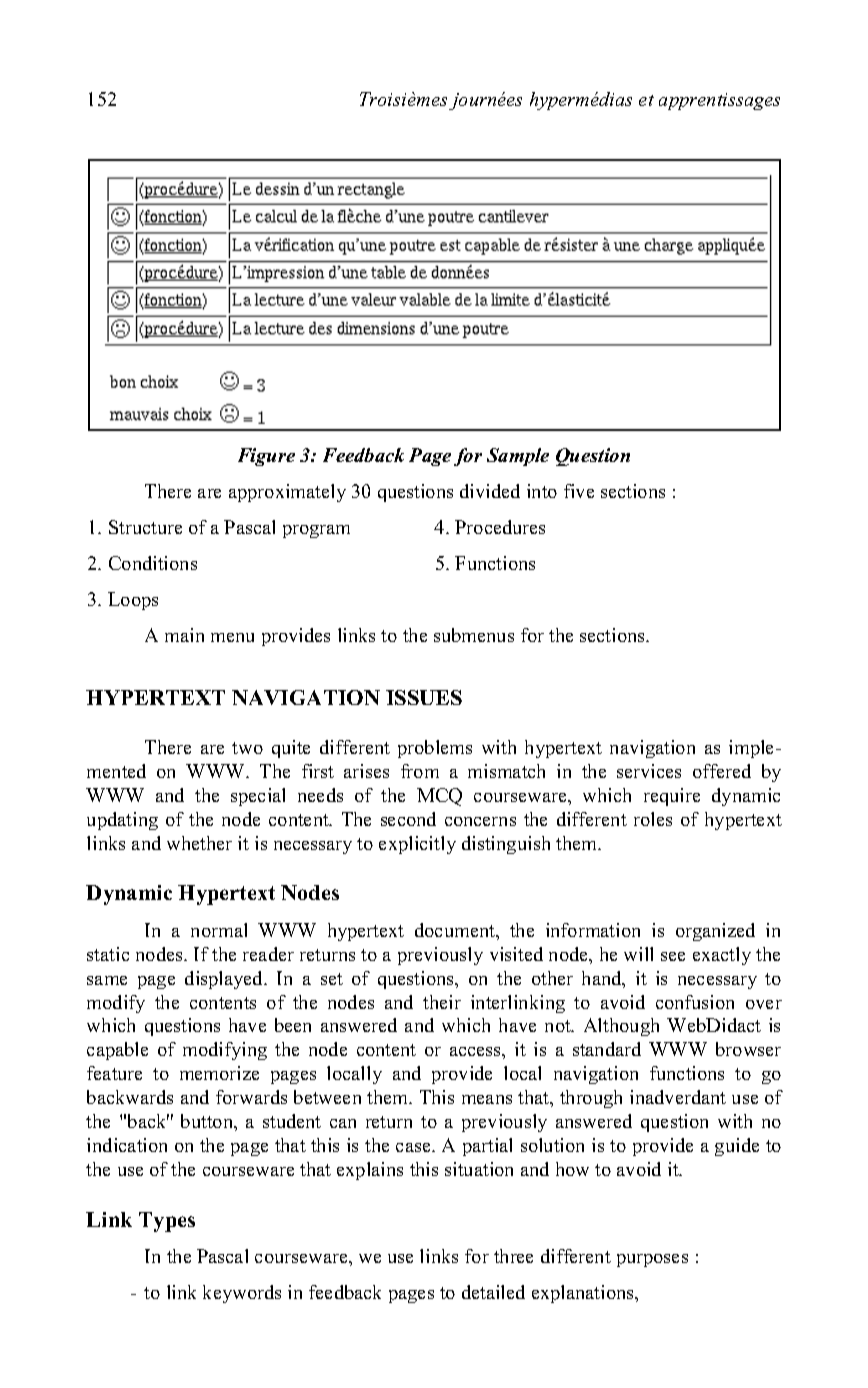 The height and width of the page is (1388, 868). Describe the element at coordinates (417, 845) in the page. I see `explicitly` at that location.
